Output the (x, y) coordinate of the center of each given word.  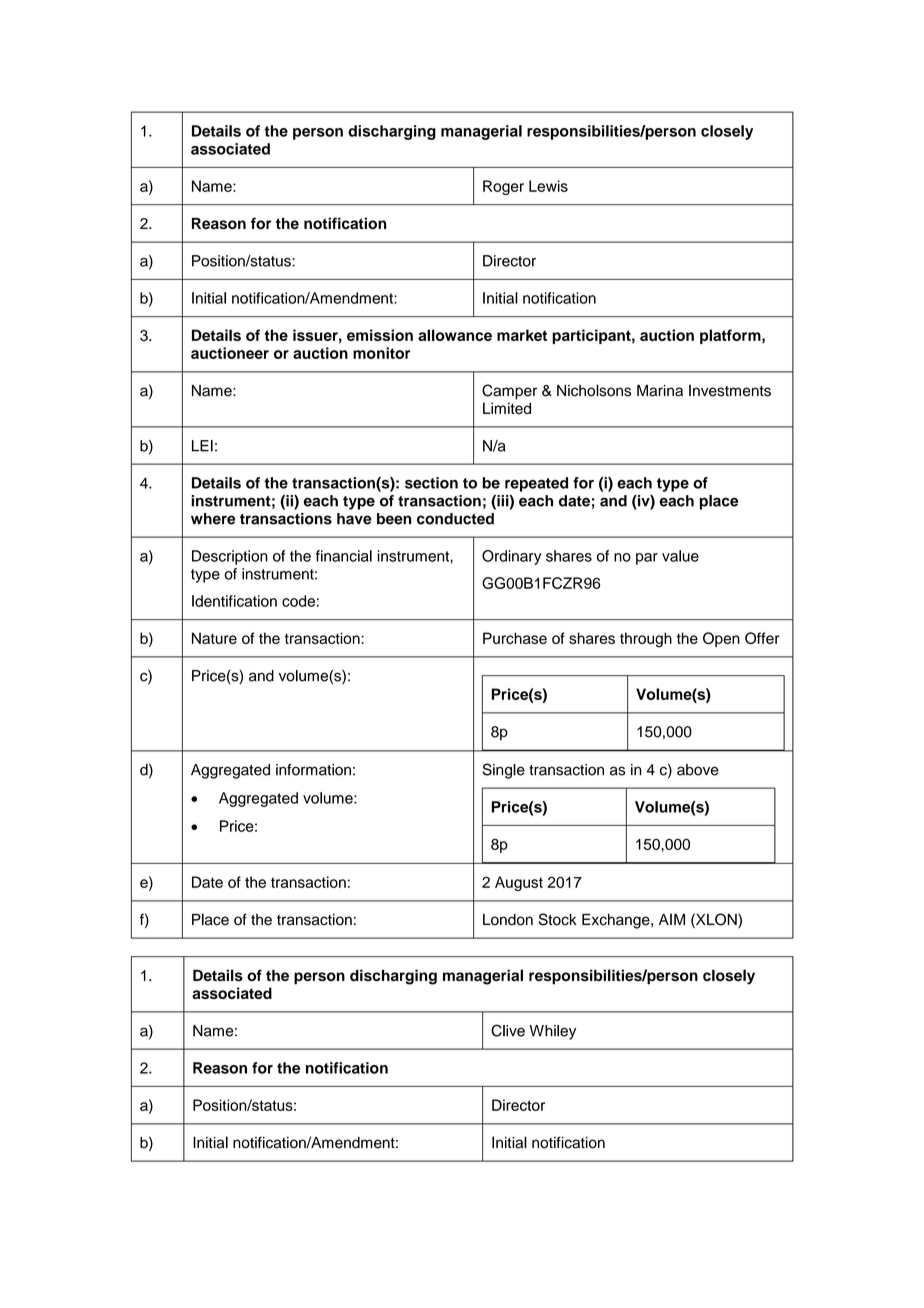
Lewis (548, 186)
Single (504, 771)
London (508, 920)
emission (380, 335)
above (698, 770)
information (313, 770)
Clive (508, 1030)
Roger (503, 187)
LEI (202, 446)
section (431, 483)
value (680, 556)
